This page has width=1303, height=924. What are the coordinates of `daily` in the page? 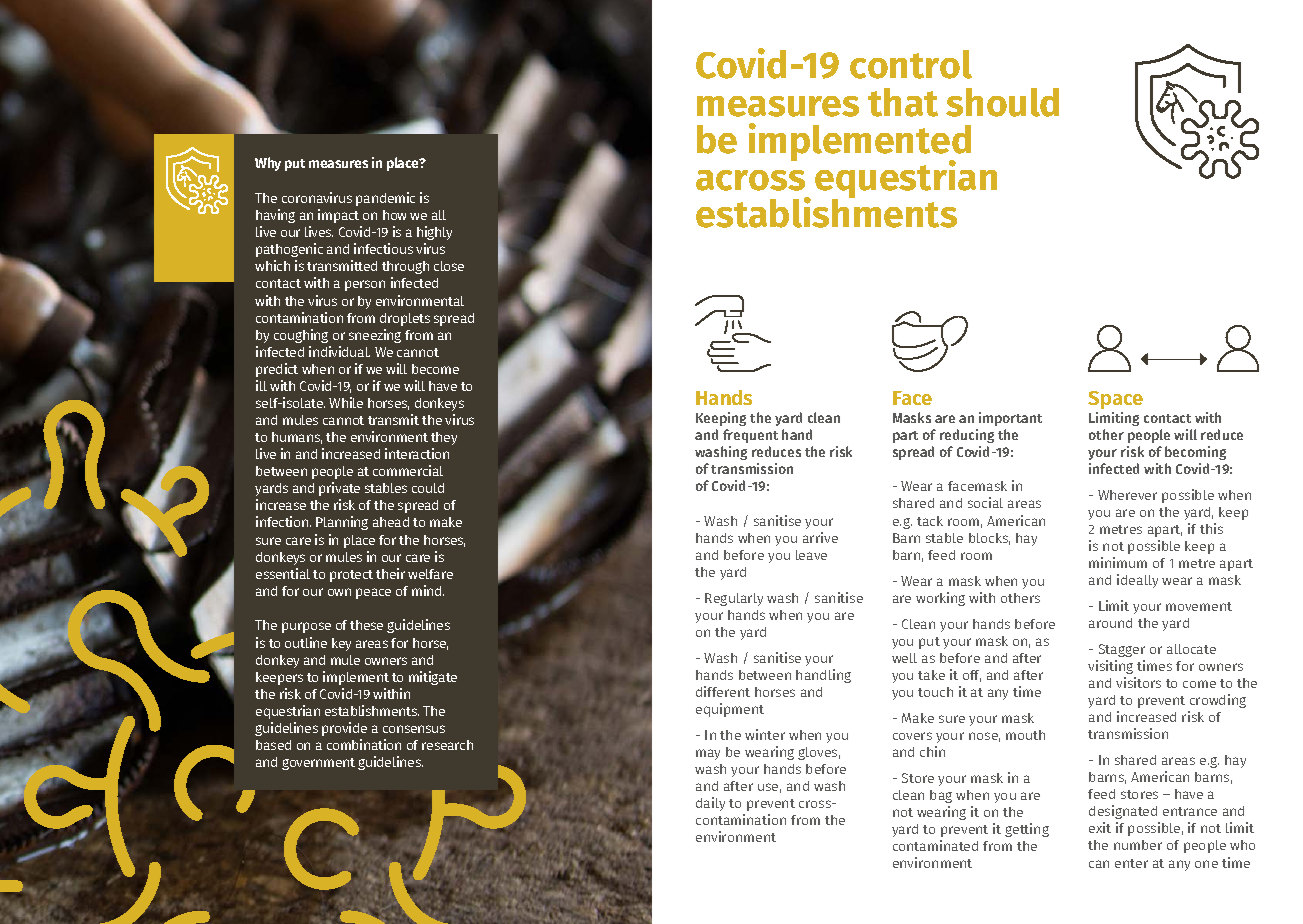 It's located at (710, 804).
